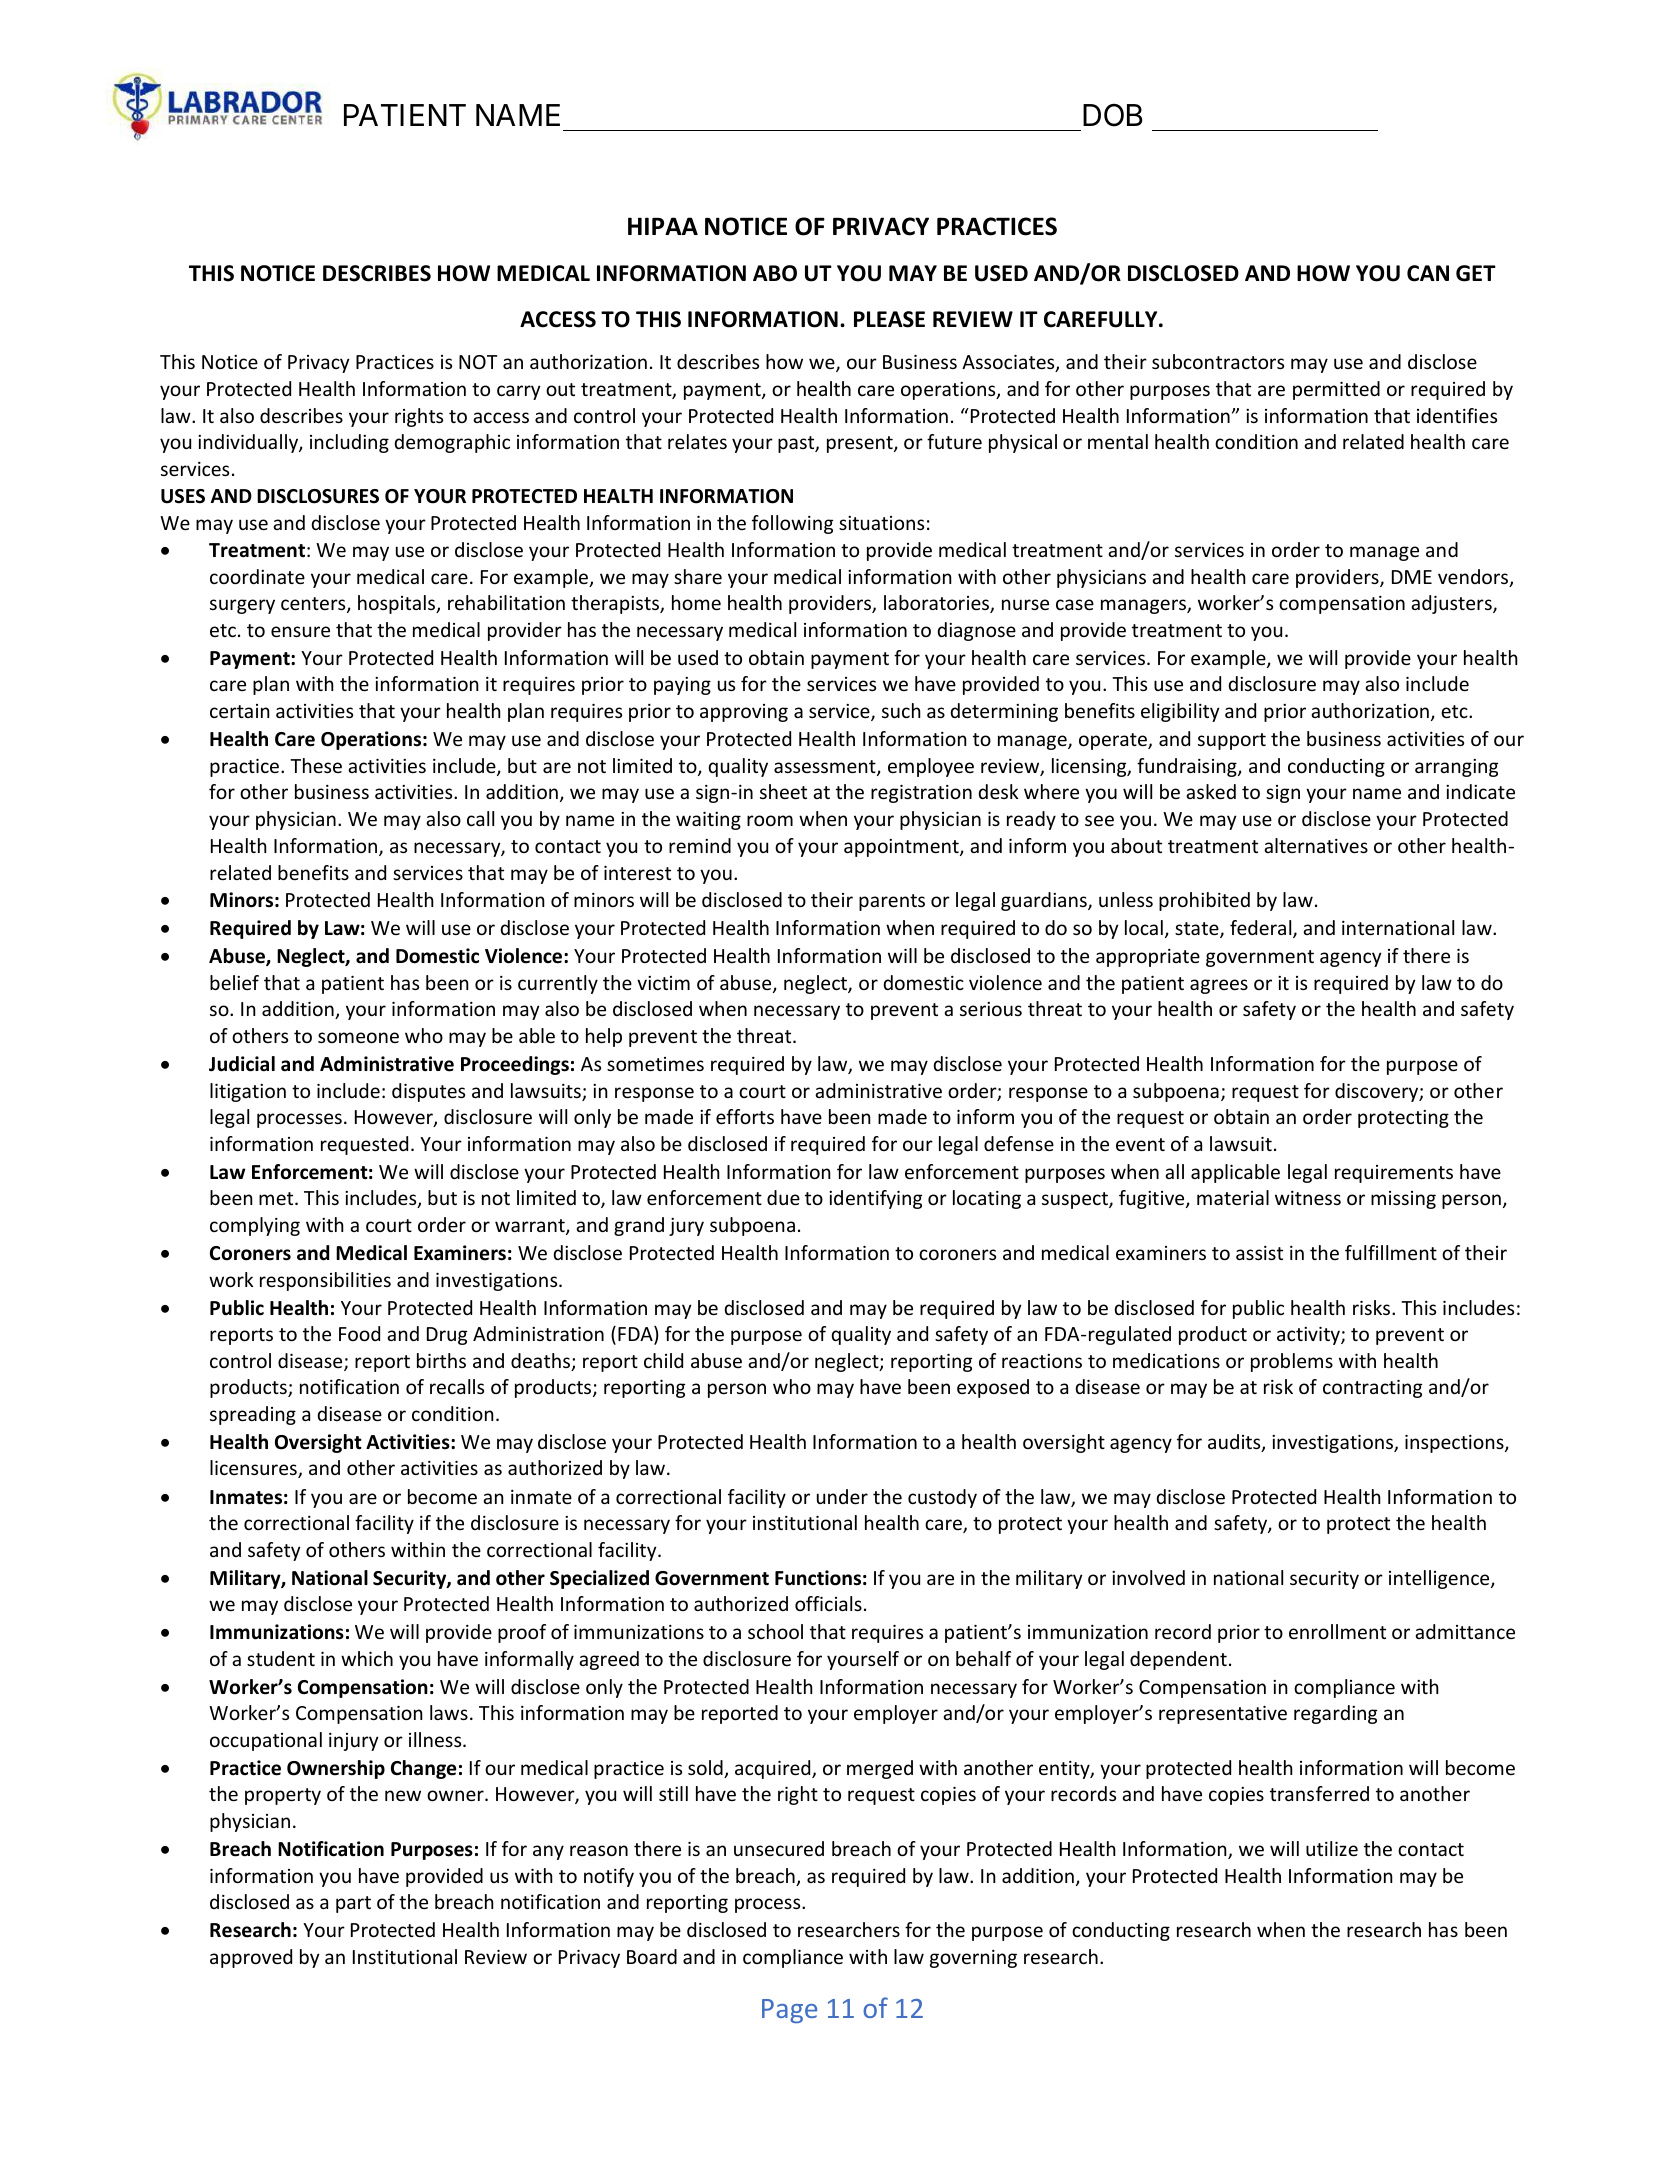 This screenshot has width=1672, height=2163. What do you see at coordinates (663, 226) in the screenshot?
I see `HIPAA` at bounding box center [663, 226].
